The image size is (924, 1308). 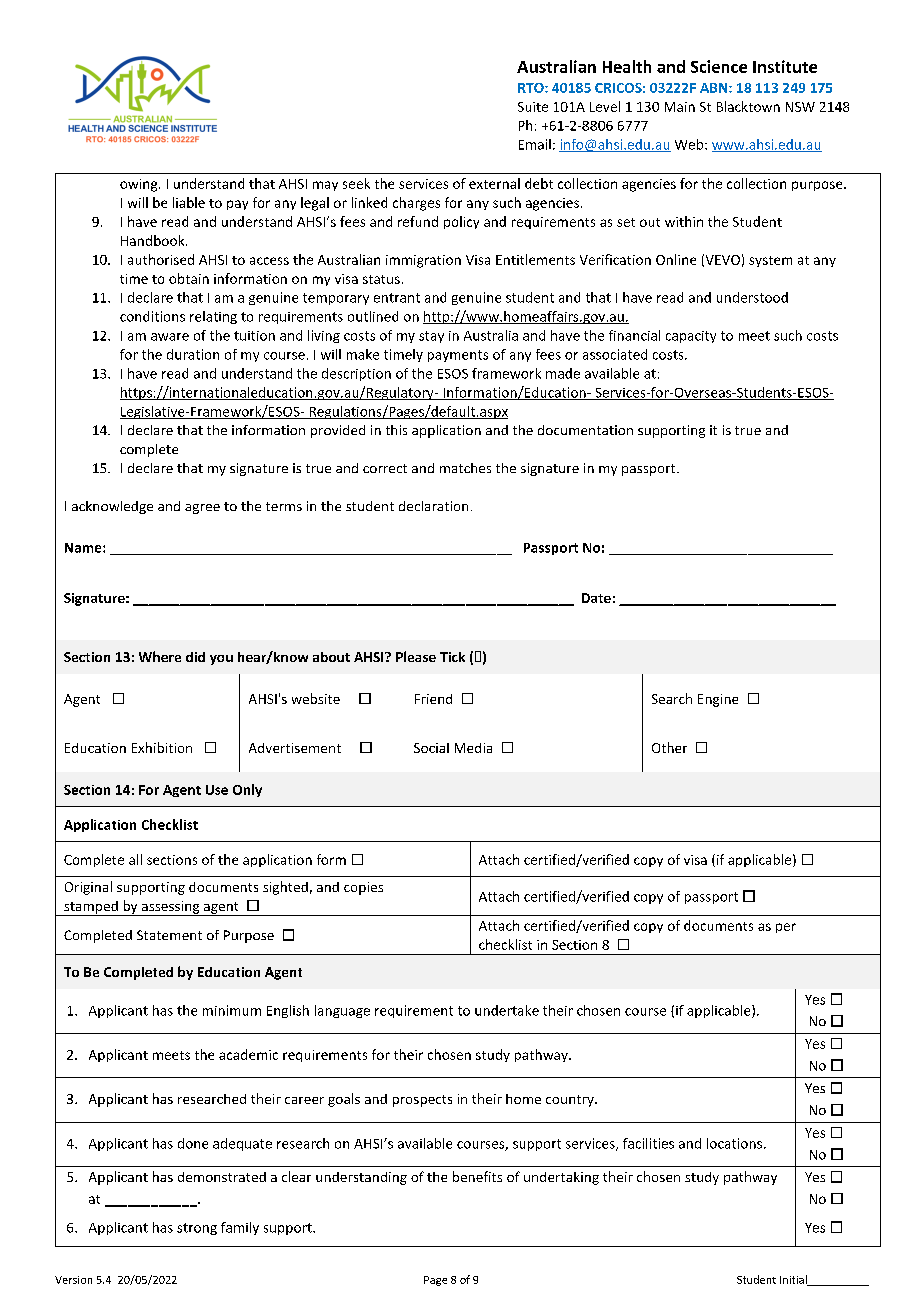 What do you see at coordinates (507, 1010) in the document?
I see `undertake` at bounding box center [507, 1010].
